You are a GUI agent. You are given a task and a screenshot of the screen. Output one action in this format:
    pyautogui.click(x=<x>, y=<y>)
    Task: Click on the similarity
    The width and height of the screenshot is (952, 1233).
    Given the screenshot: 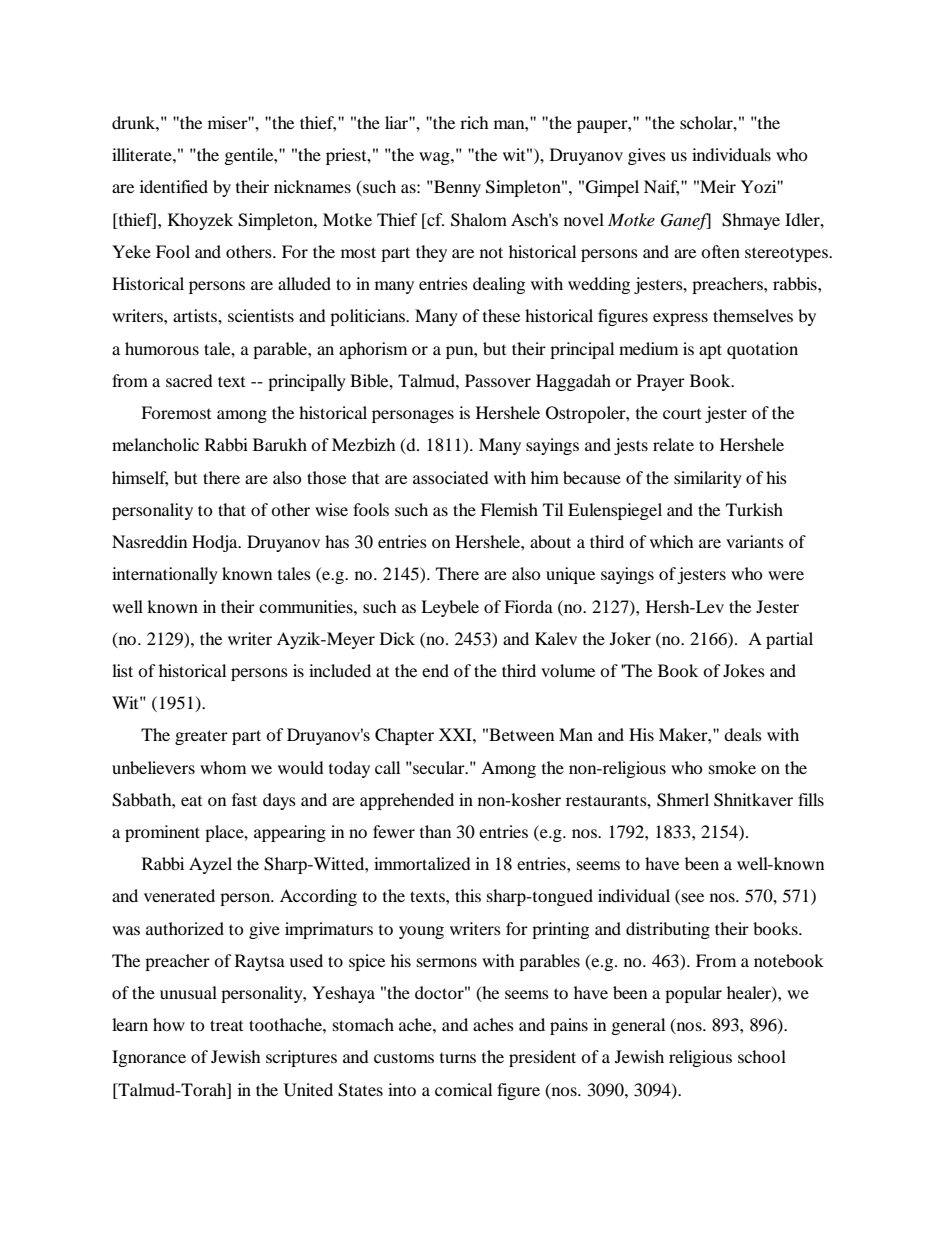 What is the action you would take?
    pyautogui.click(x=708, y=479)
